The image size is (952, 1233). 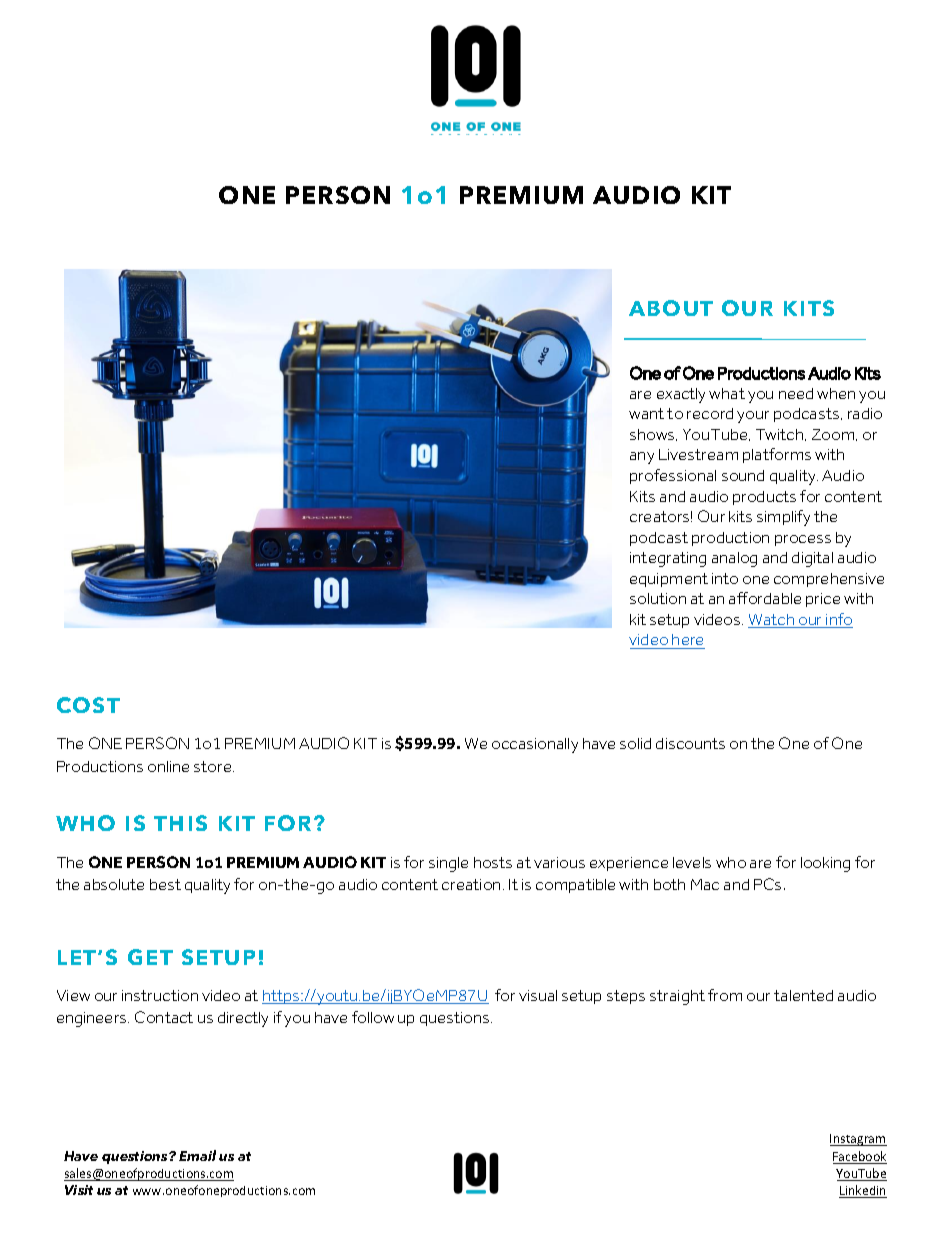 What do you see at coordinates (796, 393) in the image?
I see `need` at bounding box center [796, 393].
